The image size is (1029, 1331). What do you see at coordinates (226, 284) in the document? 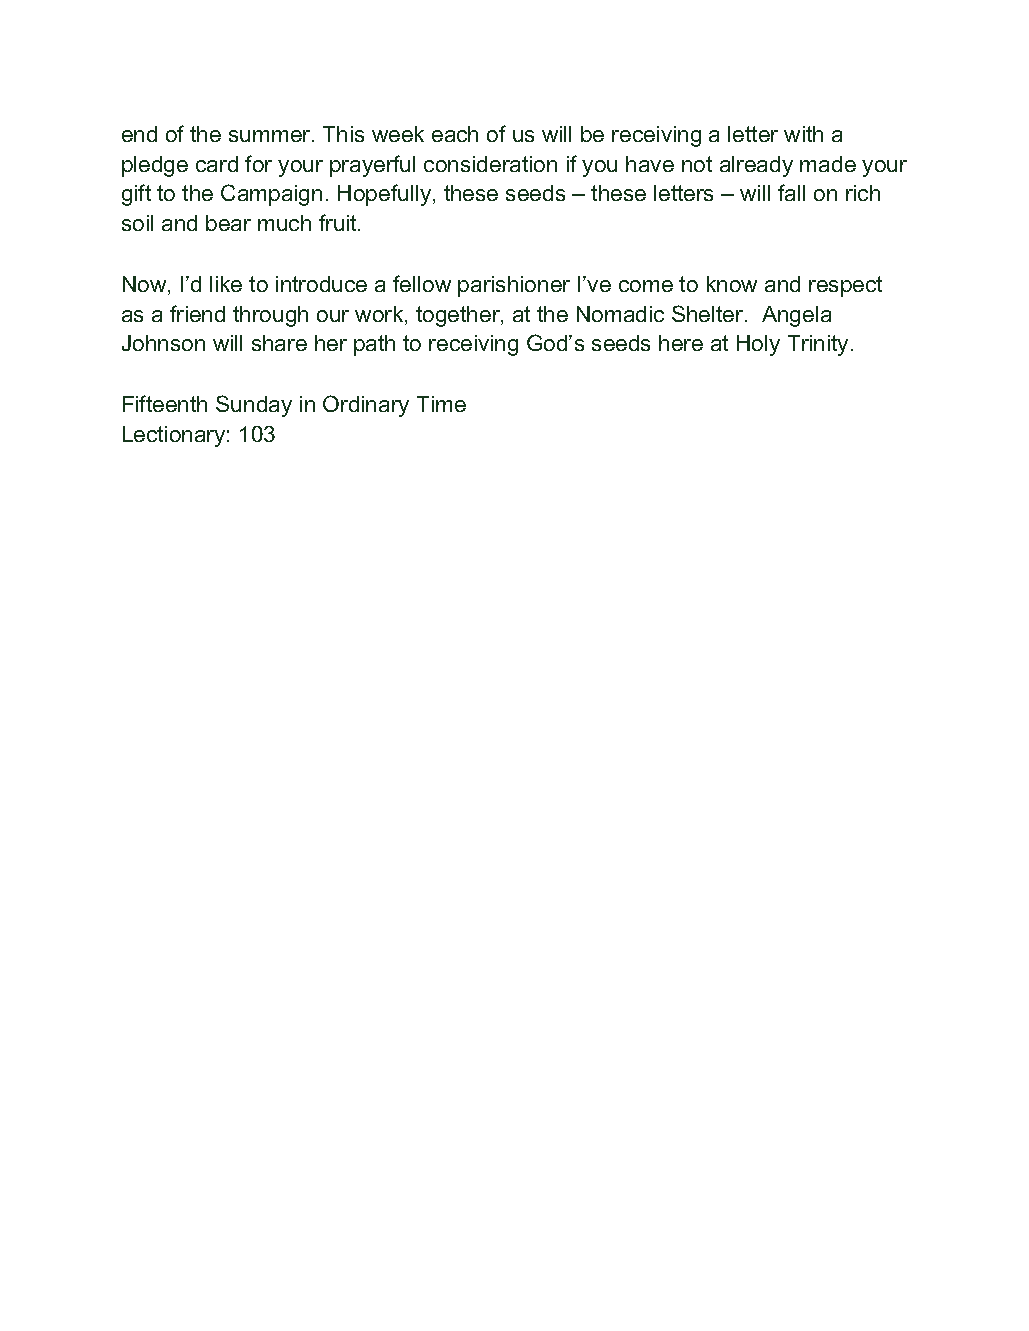
I see `like` at bounding box center [226, 284].
